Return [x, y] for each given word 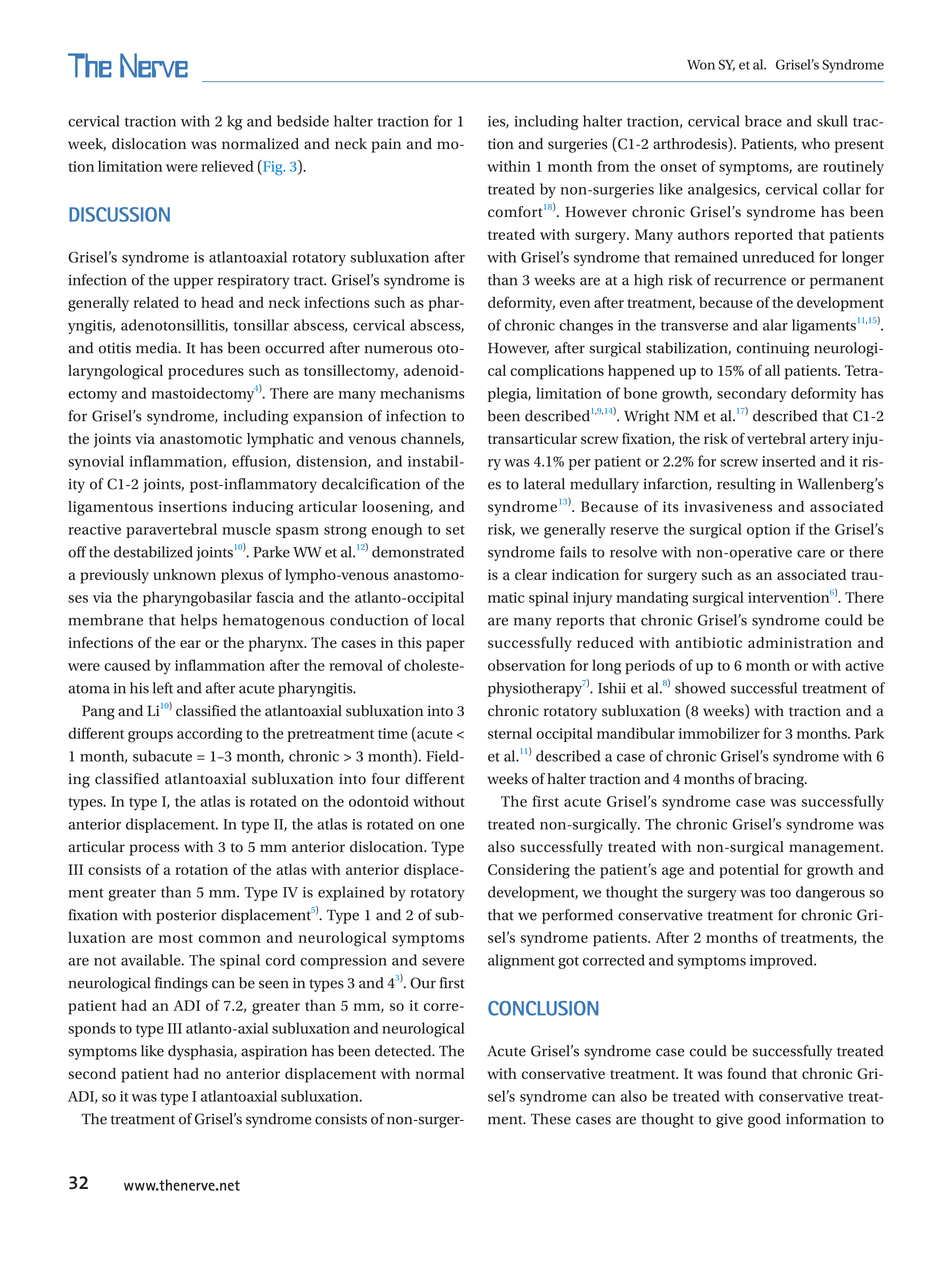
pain [386, 145]
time [392, 733]
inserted [789, 461]
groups [150, 737]
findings [181, 984]
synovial [96, 462]
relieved [227, 166]
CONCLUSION [543, 1008]
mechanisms [422, 393]
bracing [780, 780]
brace [763, 121]
